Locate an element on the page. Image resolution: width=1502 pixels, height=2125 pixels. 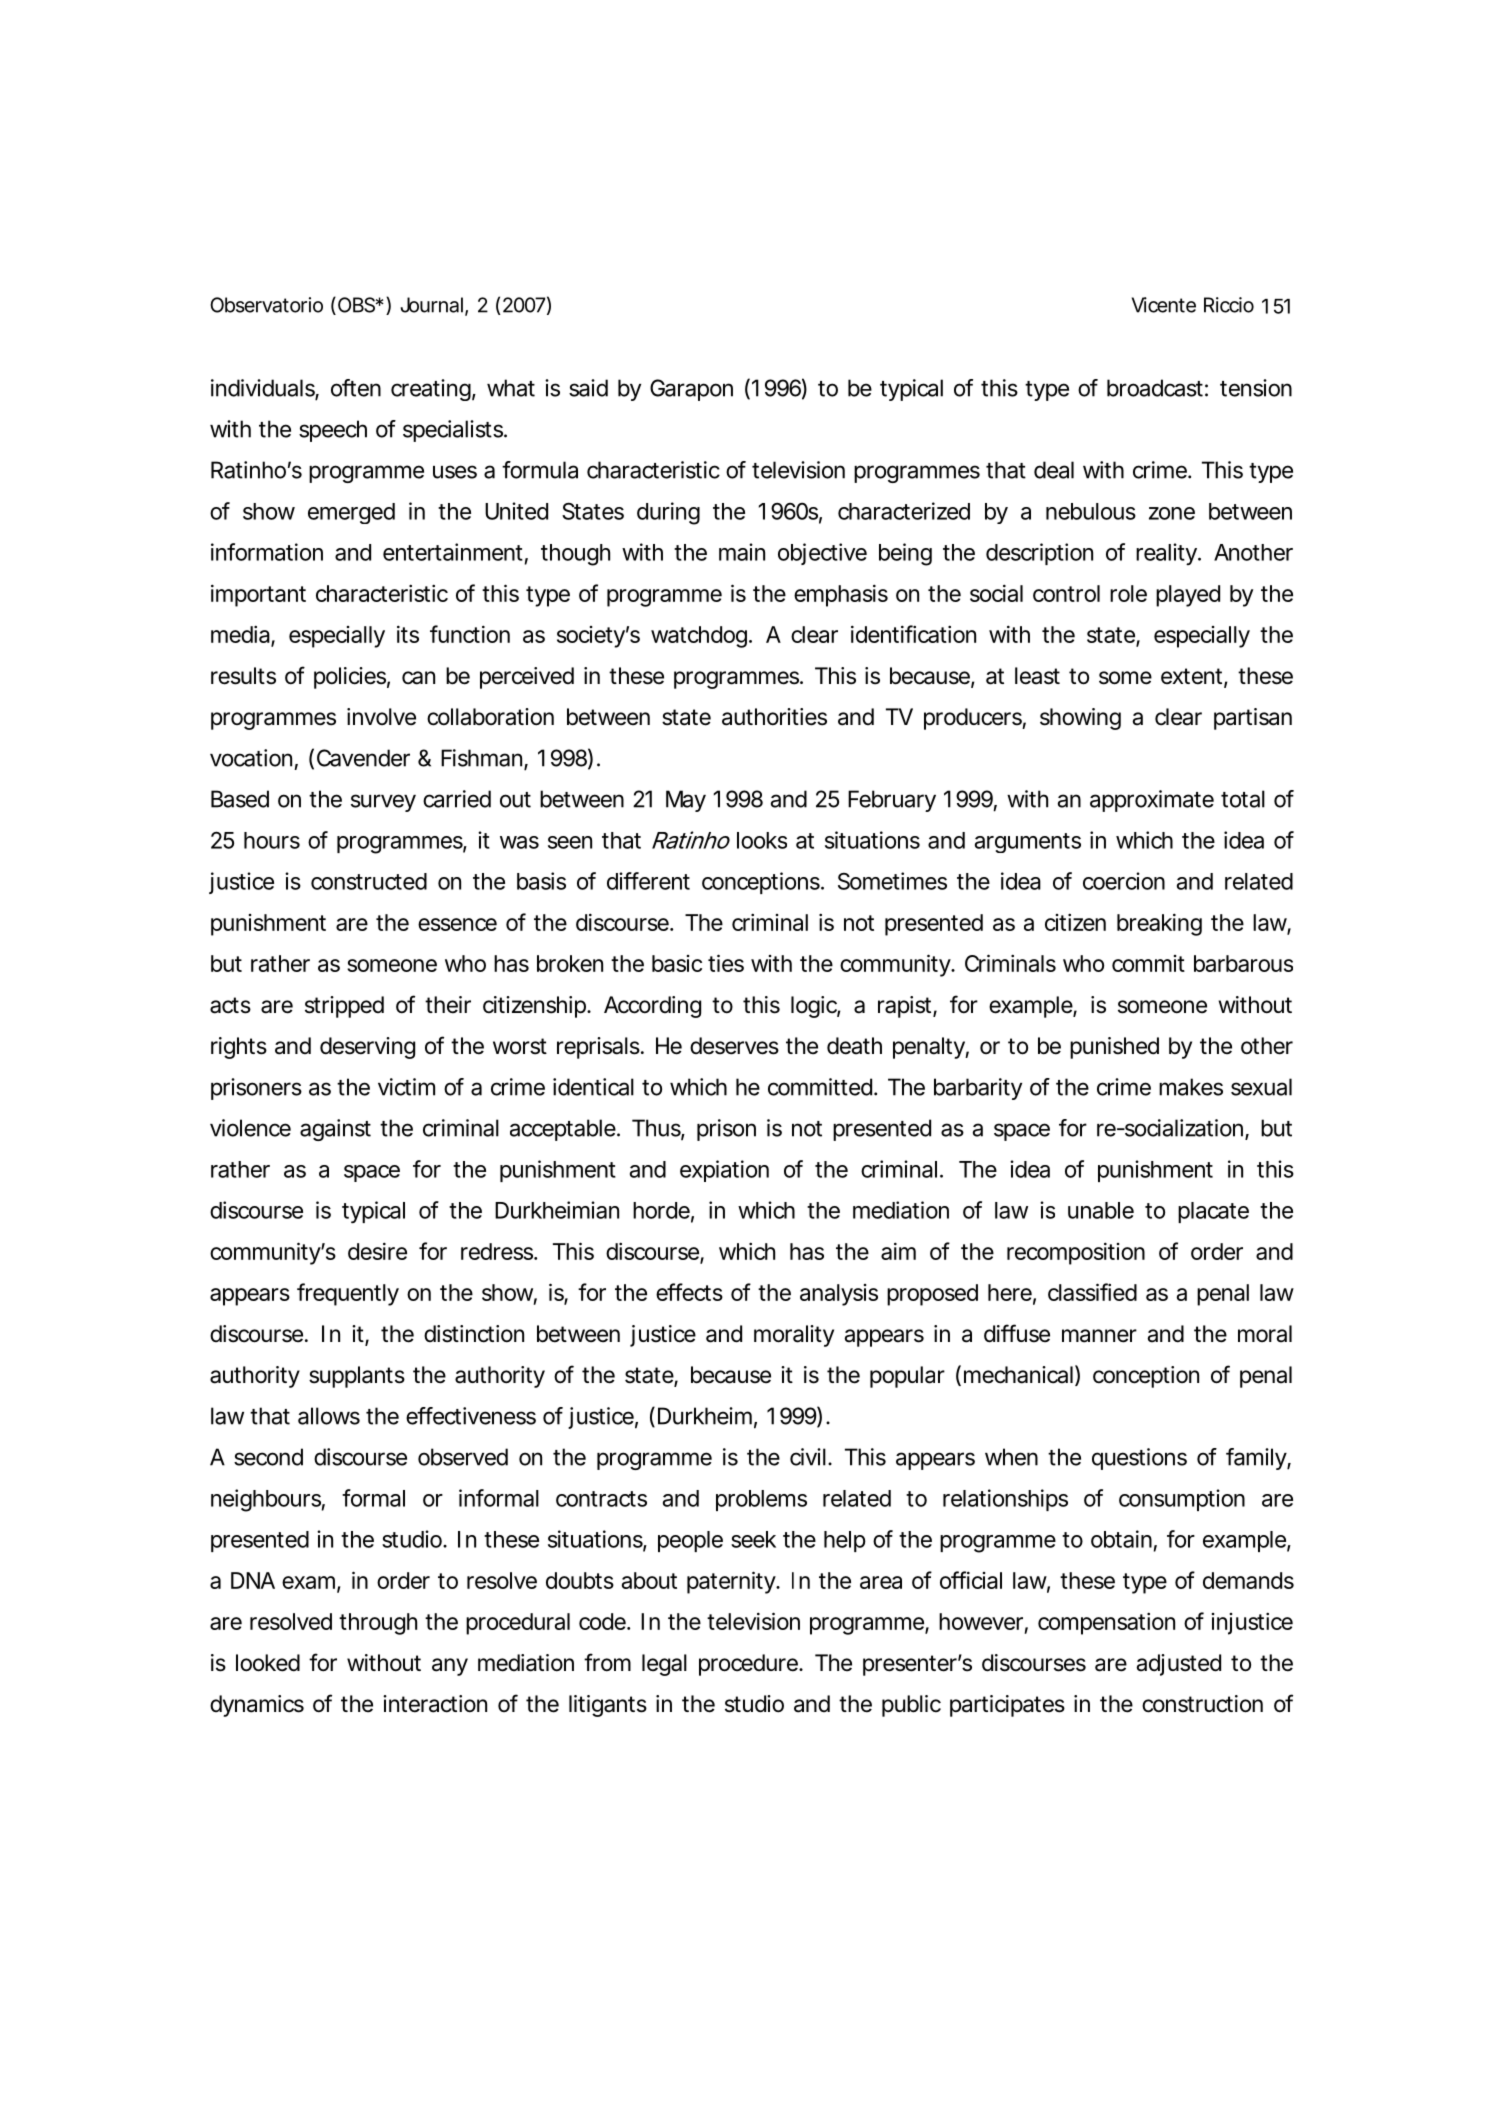
procedure is located at coordinates (749, 1665).
